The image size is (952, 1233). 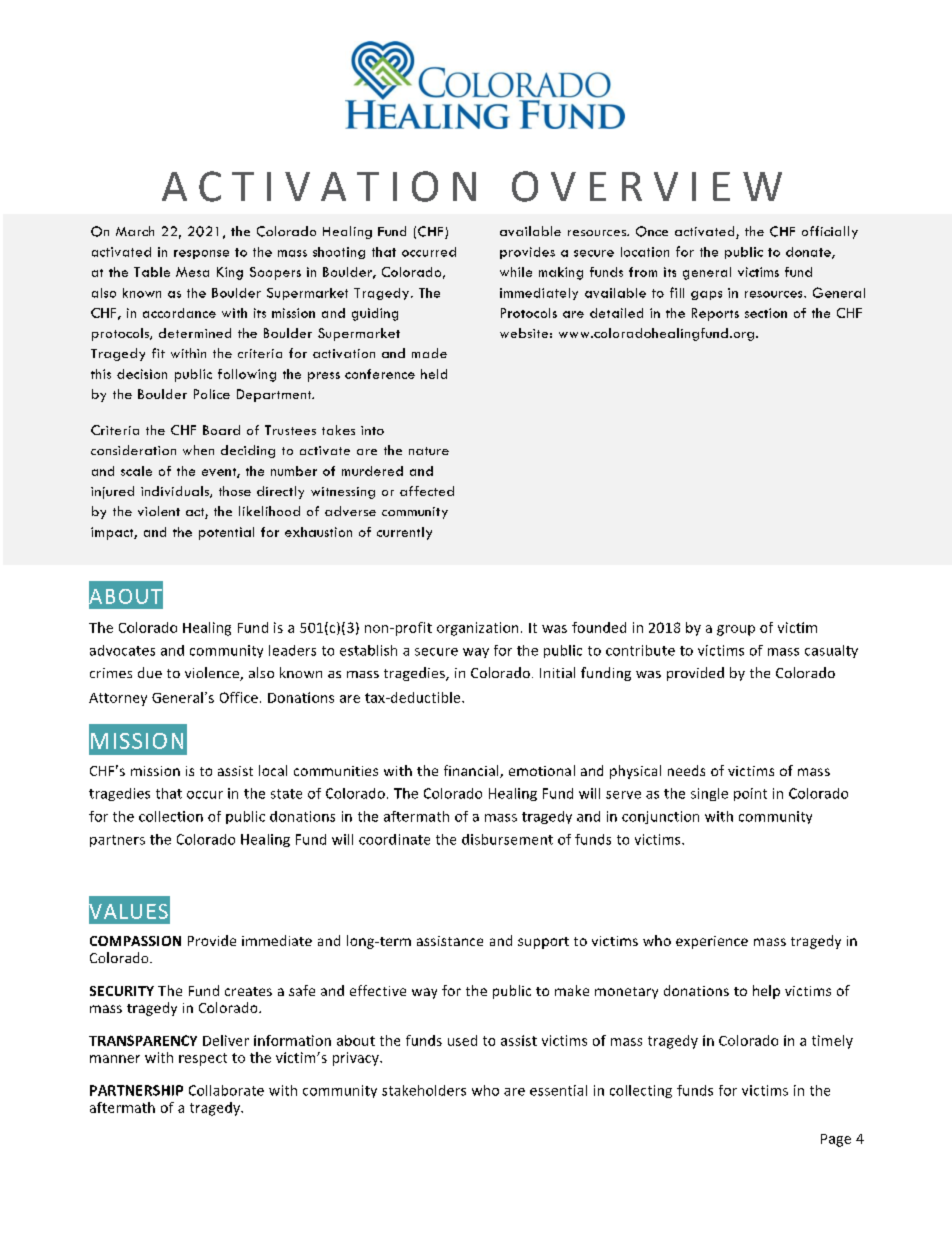 I want to click on individuals, so click(x=176, y=492).
